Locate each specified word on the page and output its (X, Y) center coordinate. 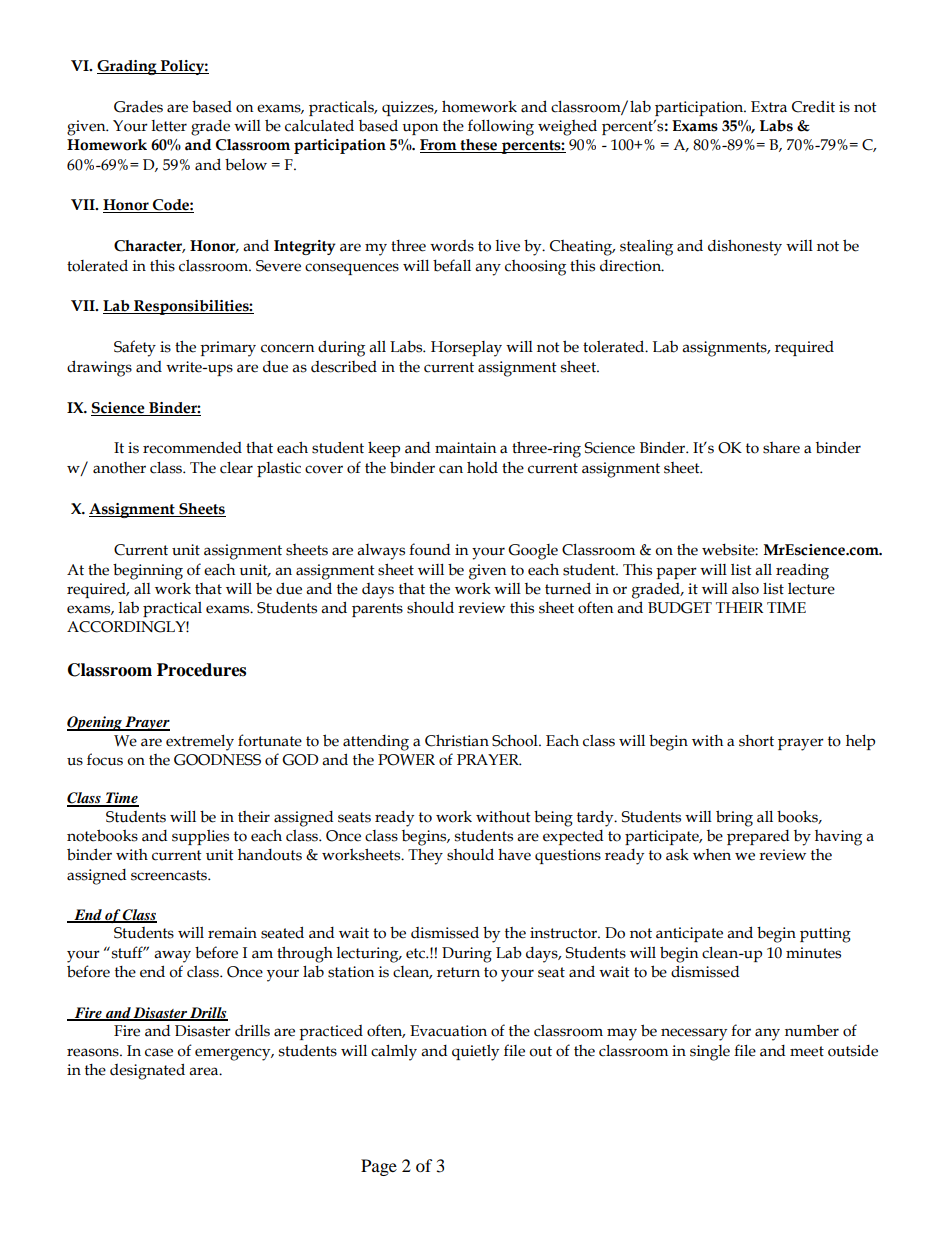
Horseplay (466, 349)
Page (379, 1167)
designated (147, 1071)
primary (228, 349)
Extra (769, 107)
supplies (200, 837)
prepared (758, 837)
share (781, 448)
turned (568, 588)
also (745, 589)
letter (169, 126)
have (514, 855)
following (501, 127)
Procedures (201, 670)
